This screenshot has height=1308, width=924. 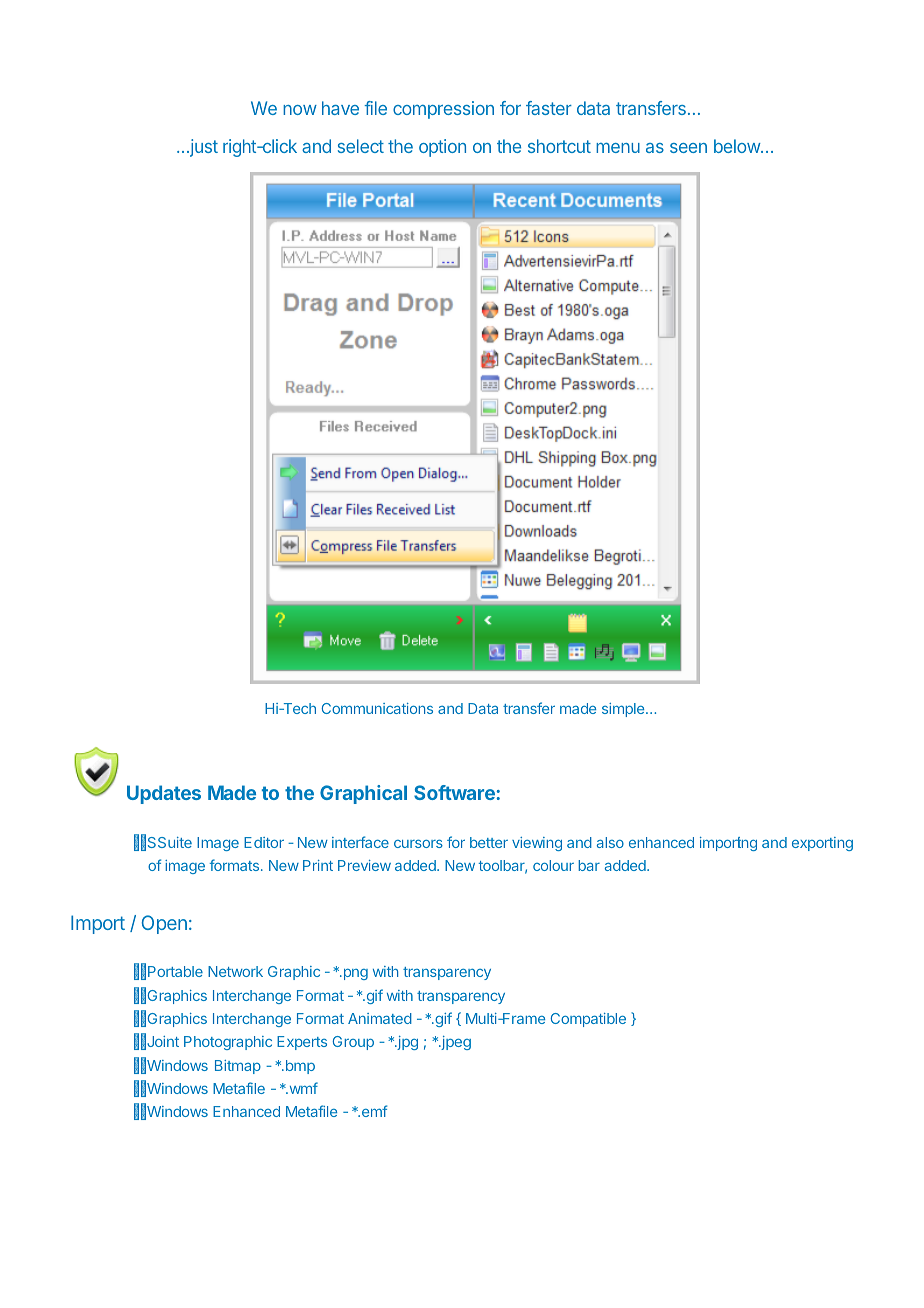 I want to click on just, so click(x=203, y=148).
